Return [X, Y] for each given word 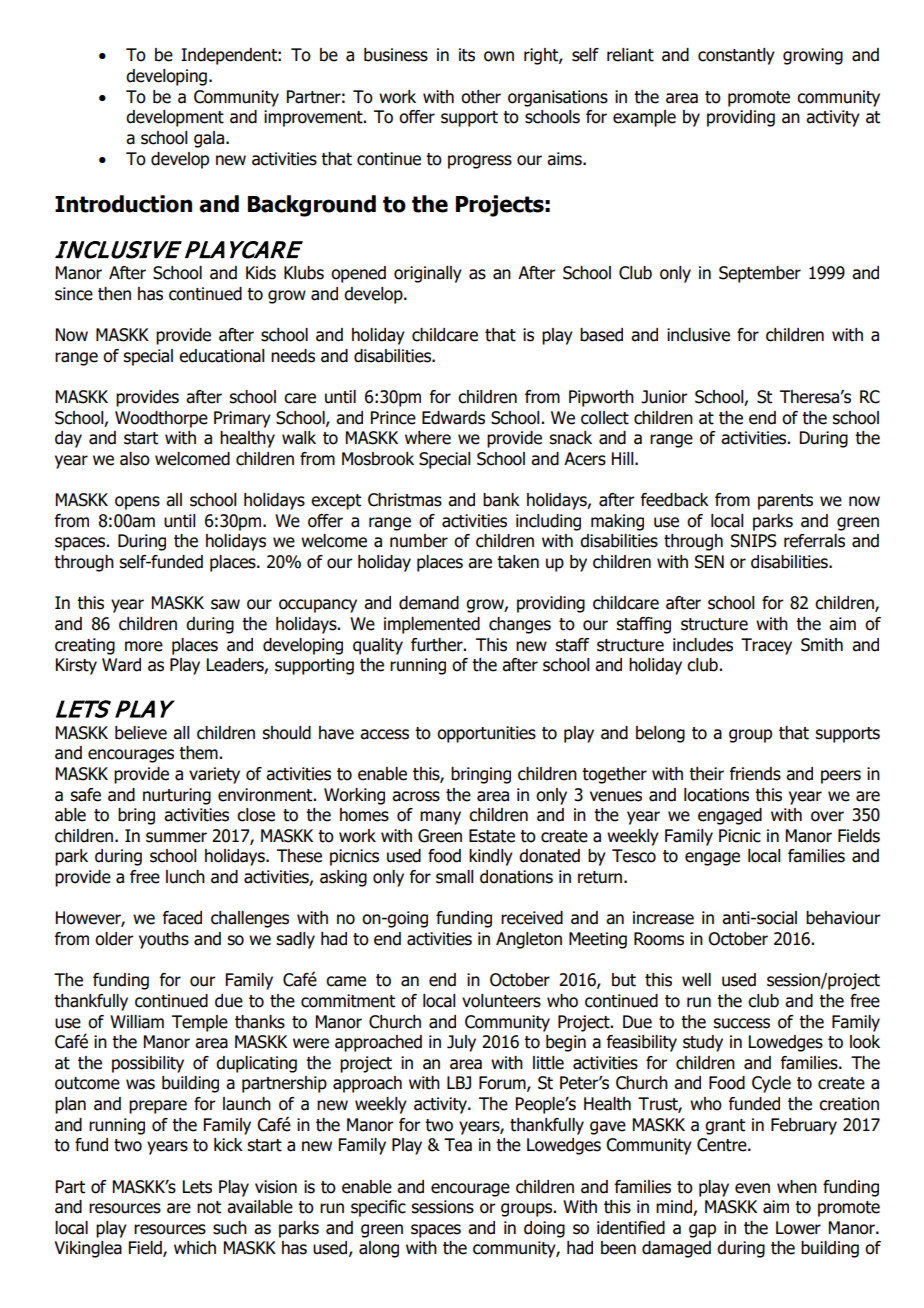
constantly [736, 56]
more [144, 646]
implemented [432, 625]
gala [209, 139]
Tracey [766, 646]
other [481, 97]
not [209, 1207]
